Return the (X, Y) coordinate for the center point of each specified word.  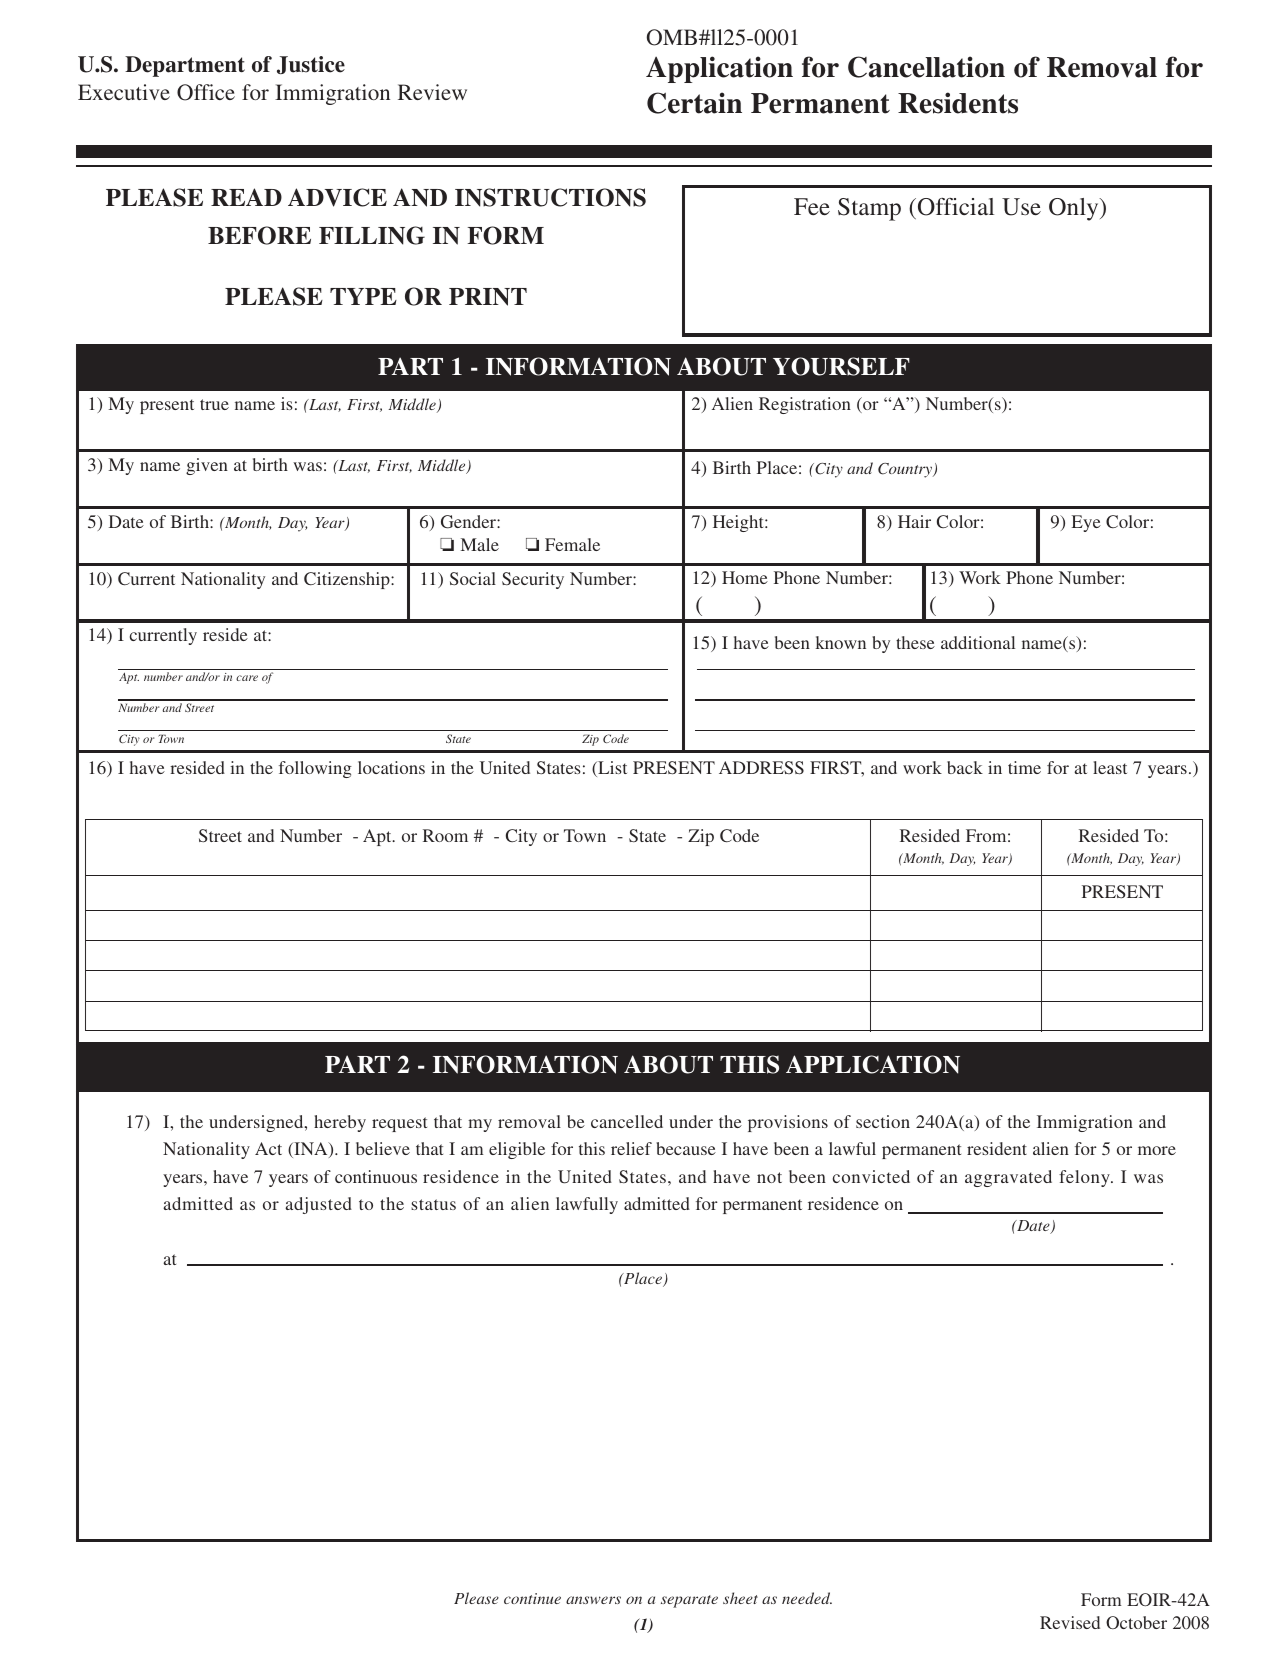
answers (593, 1600)
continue (532, 1598)
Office (206, 92)
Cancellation (926, 67)
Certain (694, 103)
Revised (1070, 1622)
